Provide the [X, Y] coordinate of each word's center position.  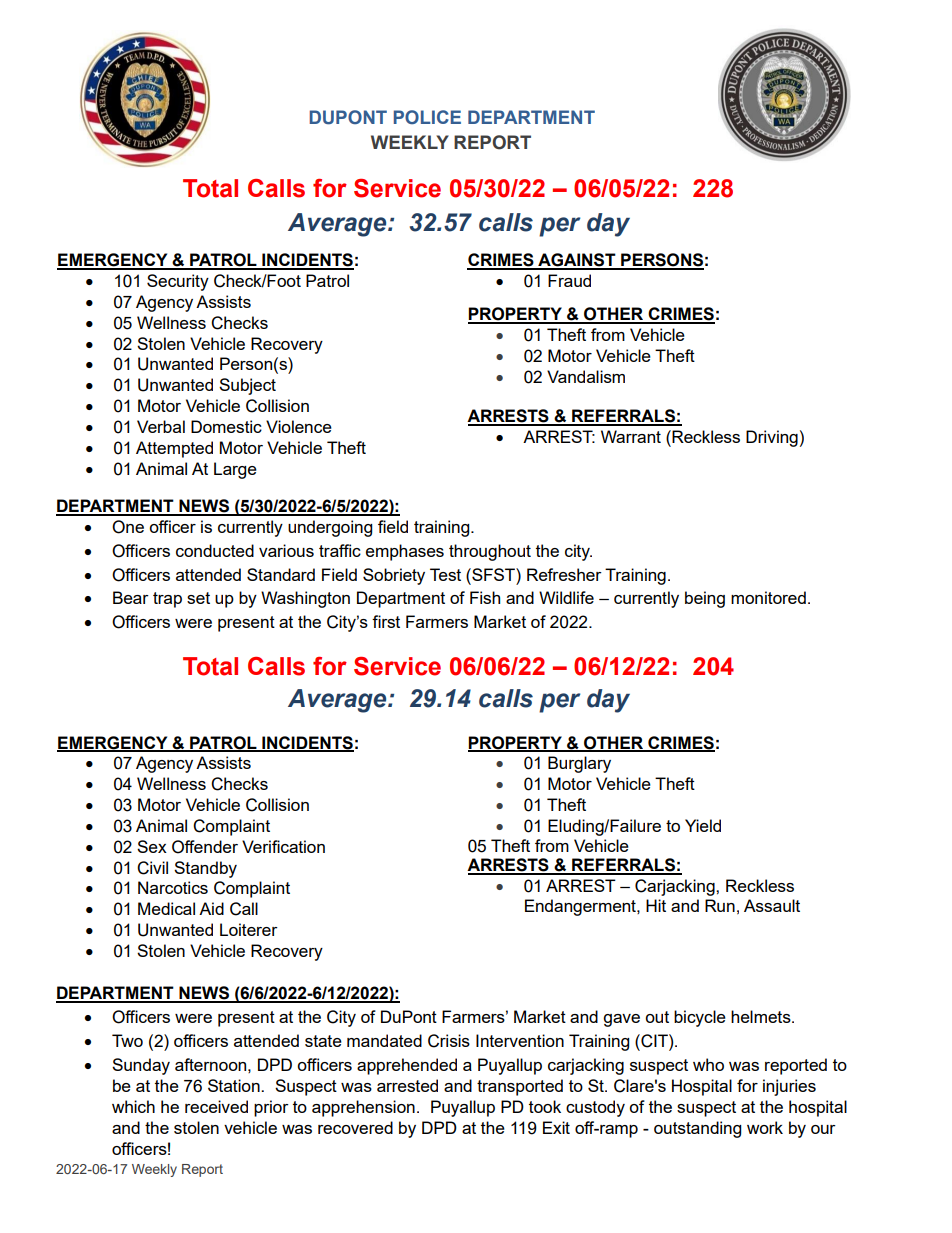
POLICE [427, 117]
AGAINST [577, 261]
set [198, 598]
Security [178, 282]
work [765, 1127]
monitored [768, 597]
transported [520, 1087]
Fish [485, 597]
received [216, 1106]
